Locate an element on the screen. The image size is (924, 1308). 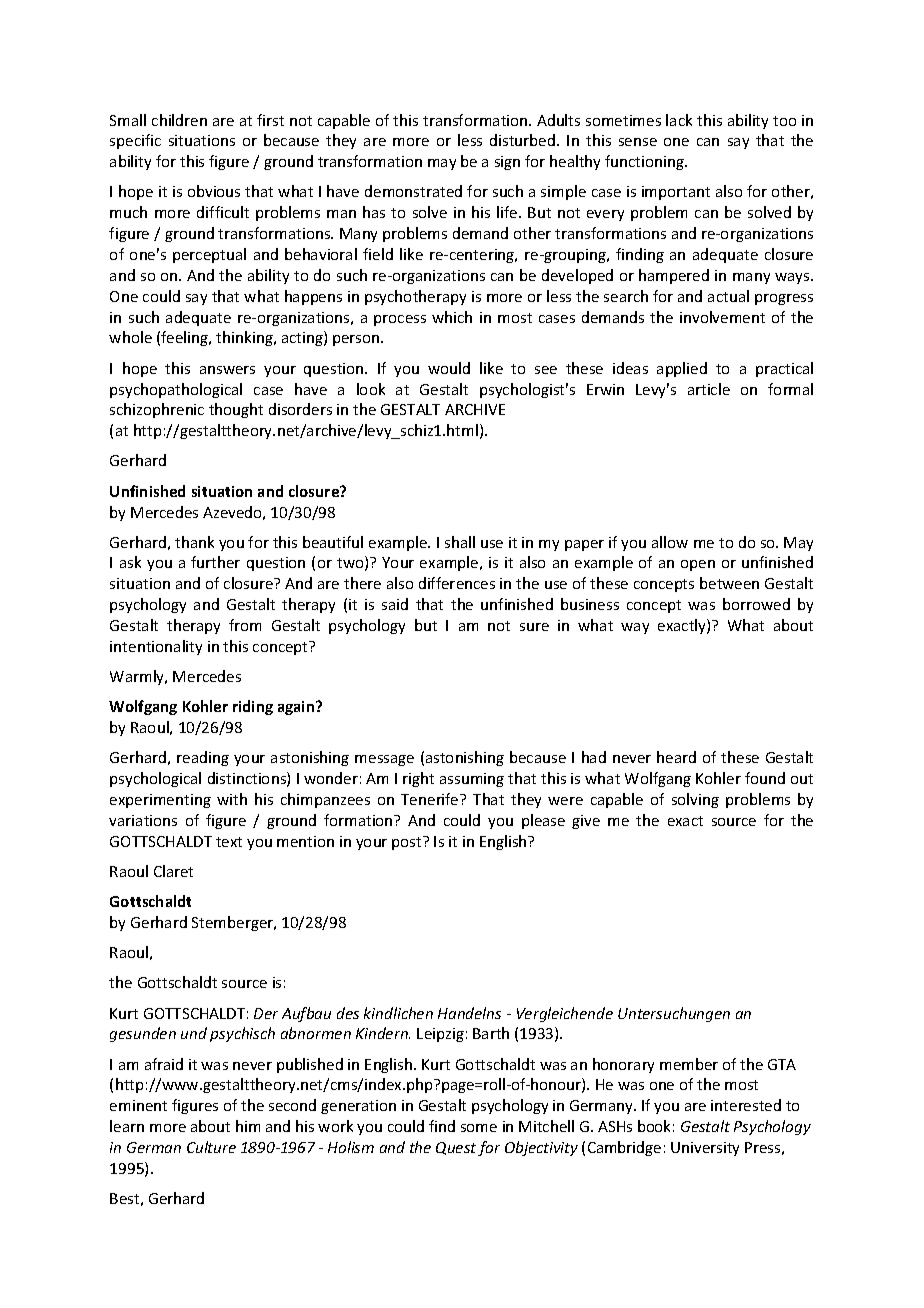
sign is located at coordinates (507, 163).
